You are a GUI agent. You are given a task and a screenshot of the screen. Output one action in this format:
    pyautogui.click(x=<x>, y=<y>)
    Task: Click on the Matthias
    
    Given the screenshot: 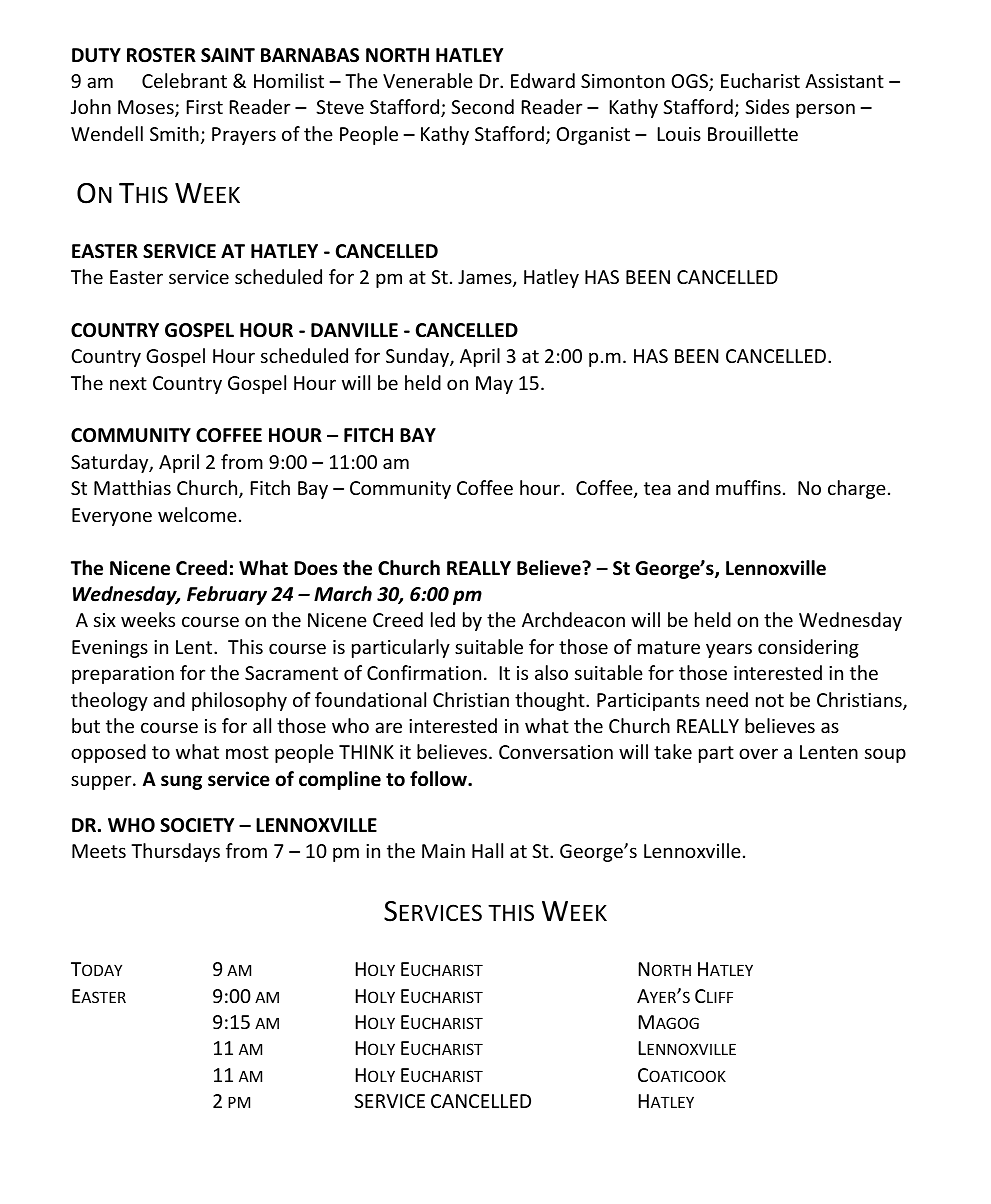 What is the action you would take?
    pyautogui.click(x=132, y=487)
